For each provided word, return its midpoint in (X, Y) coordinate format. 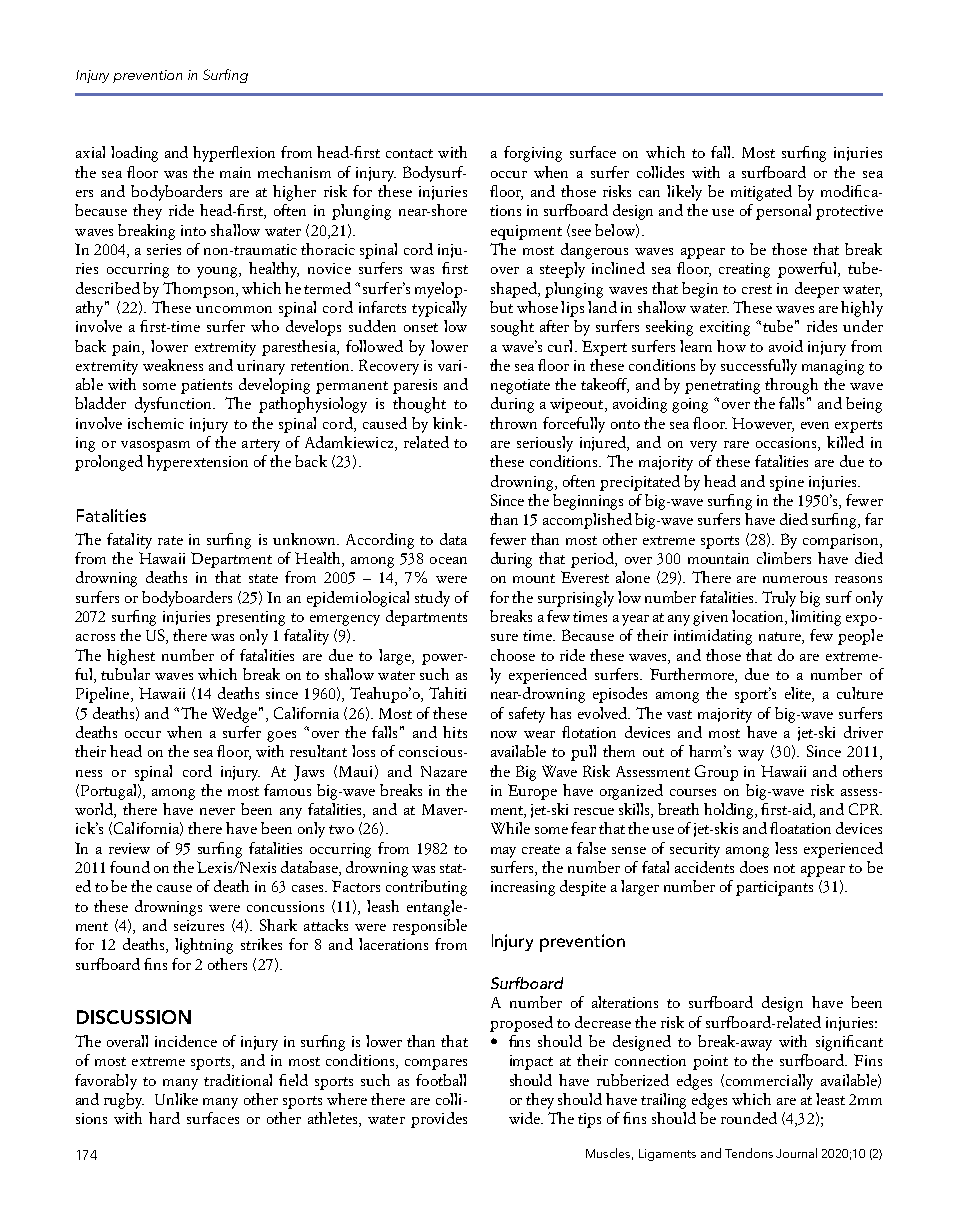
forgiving (533, 154)
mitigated (761, 193)
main (235, 172)
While (510, 828)
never (217, 811)
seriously (545, 444)
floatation (800, 828)
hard (164, 1118)
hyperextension (197, 463)
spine (787, 483)
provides (439, 1120)
